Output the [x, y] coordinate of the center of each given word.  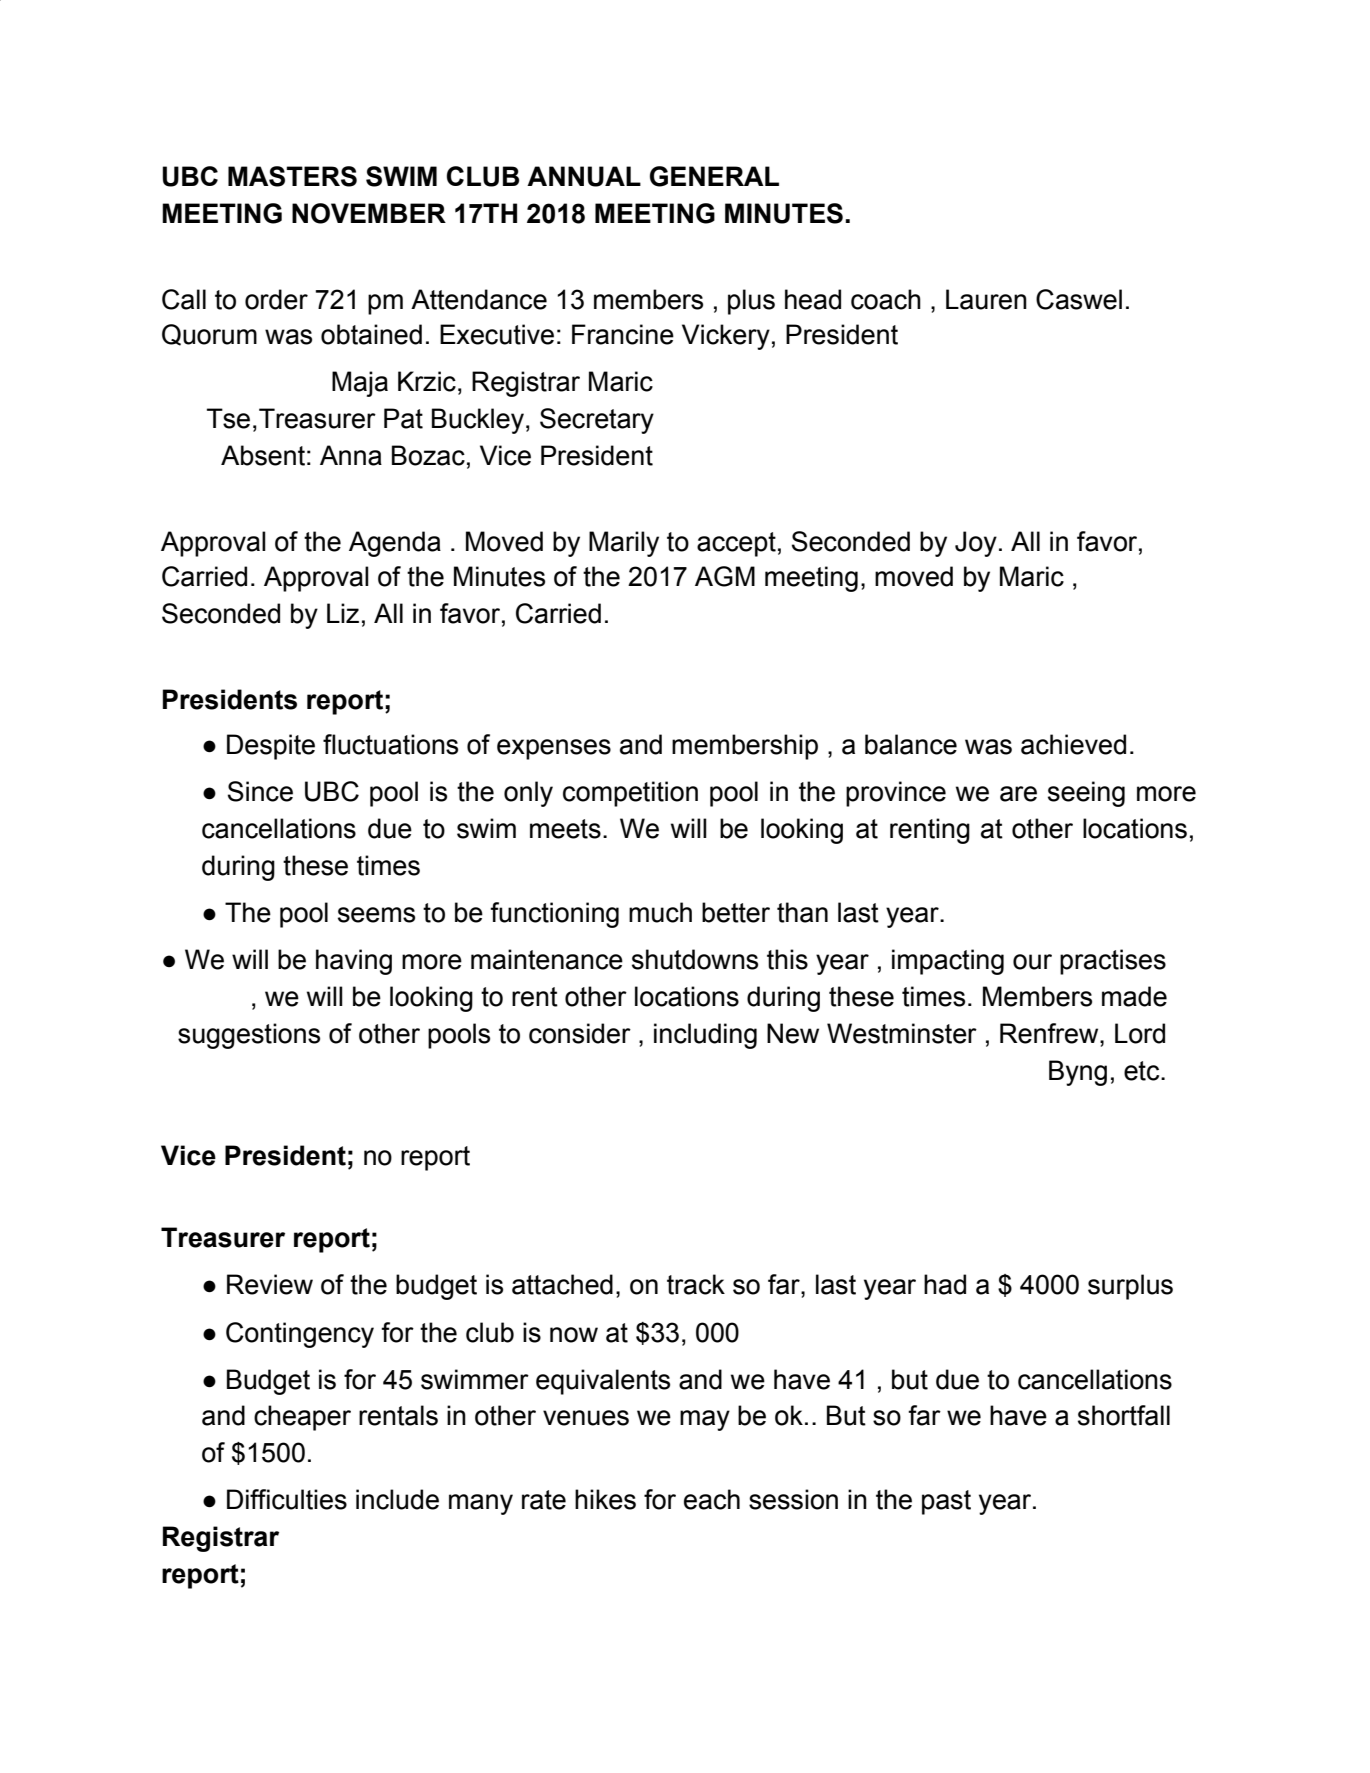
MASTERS [292, 176]
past [946, 1502]
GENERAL [714, 176]
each [712, 1499]
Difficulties [287, 1499]
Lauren [986, 299]
